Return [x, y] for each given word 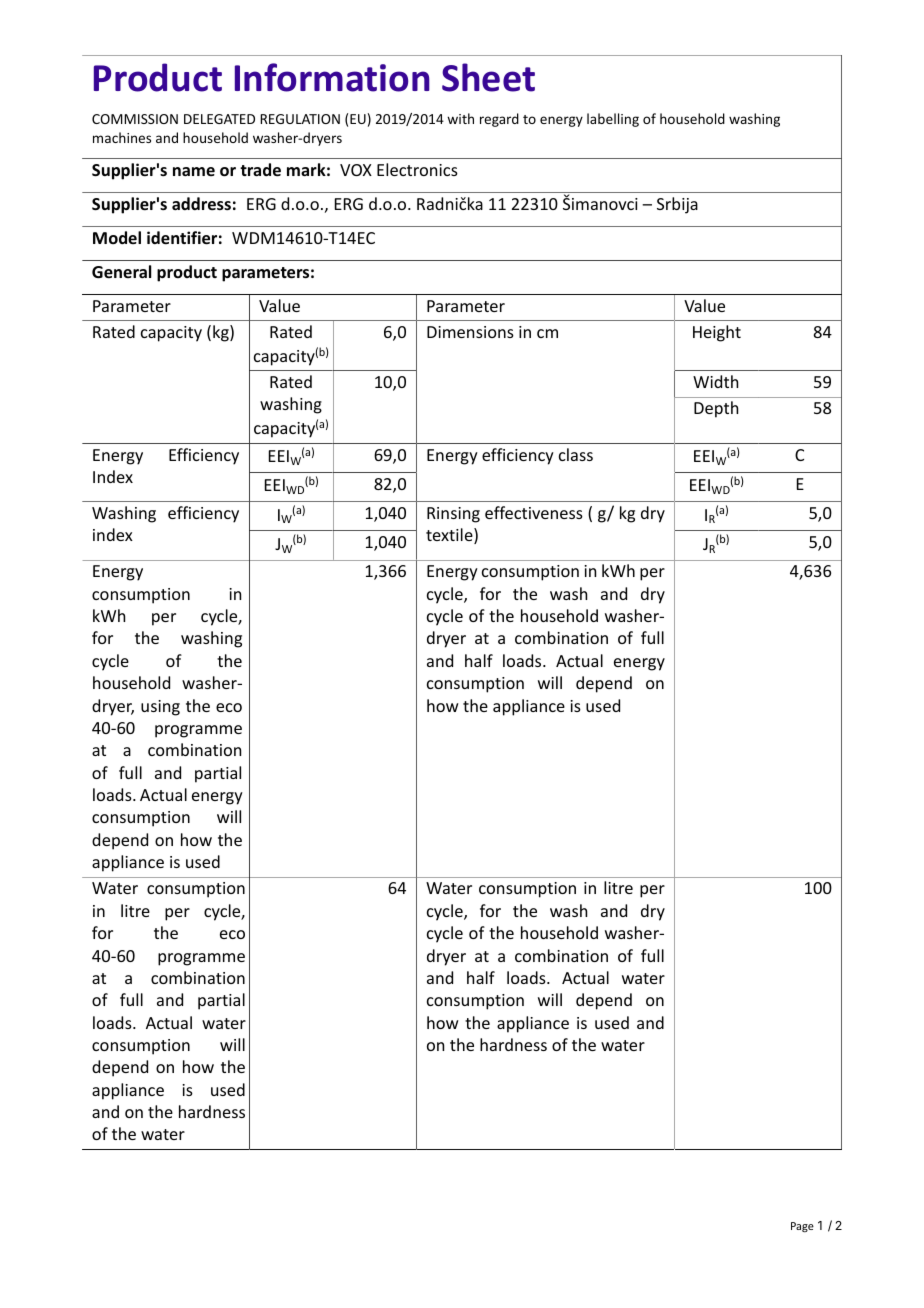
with [460, 118]
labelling [613, 120]
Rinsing [453, 515]
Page [802, 1227]
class [576, 454]
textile [450, 536]
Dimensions [470, 332]
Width [715, 381]
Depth [716, 409]
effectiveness [534, 512]
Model [117, 237]
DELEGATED [219, 119]
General [121, 272]
